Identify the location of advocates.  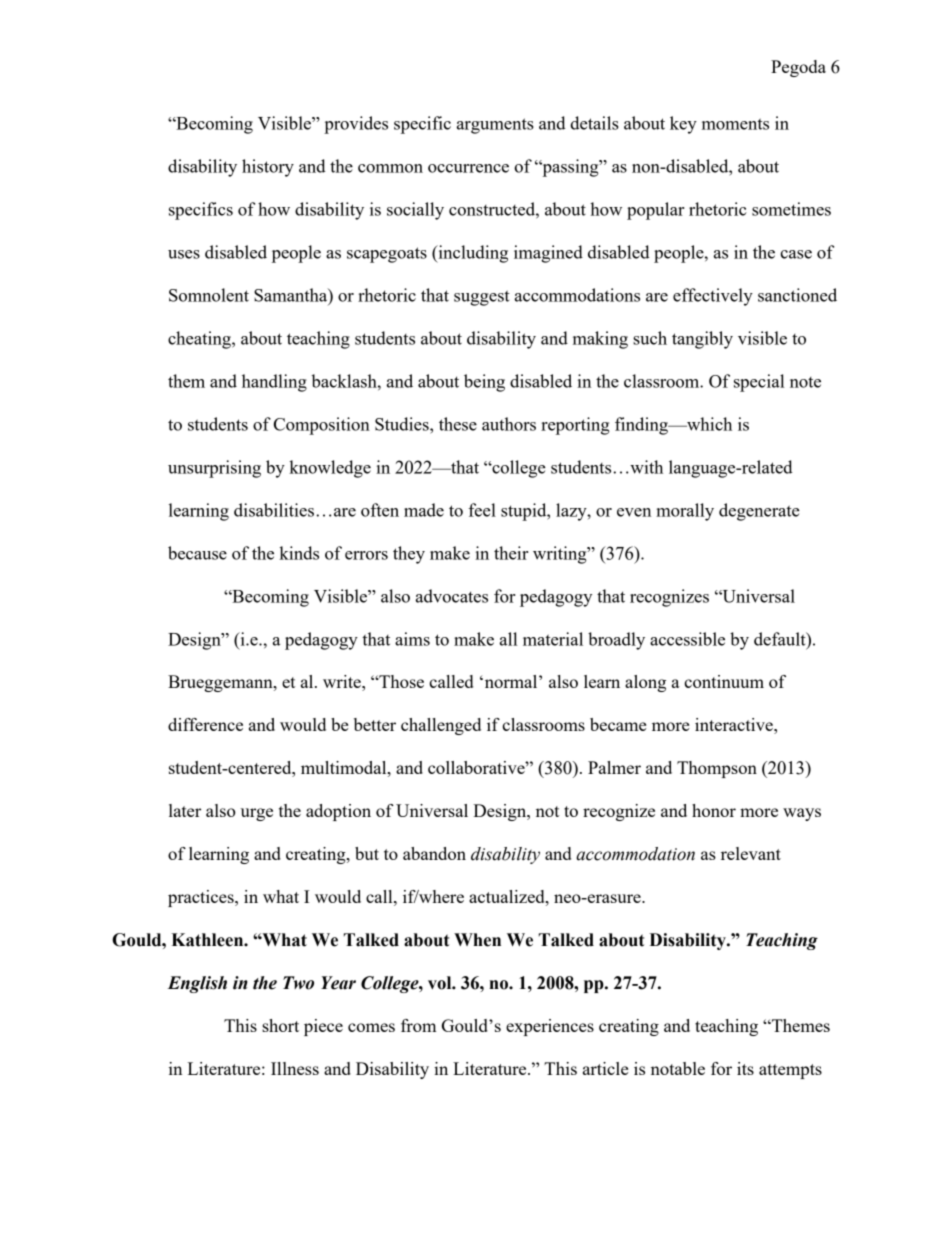
(452, 596).
